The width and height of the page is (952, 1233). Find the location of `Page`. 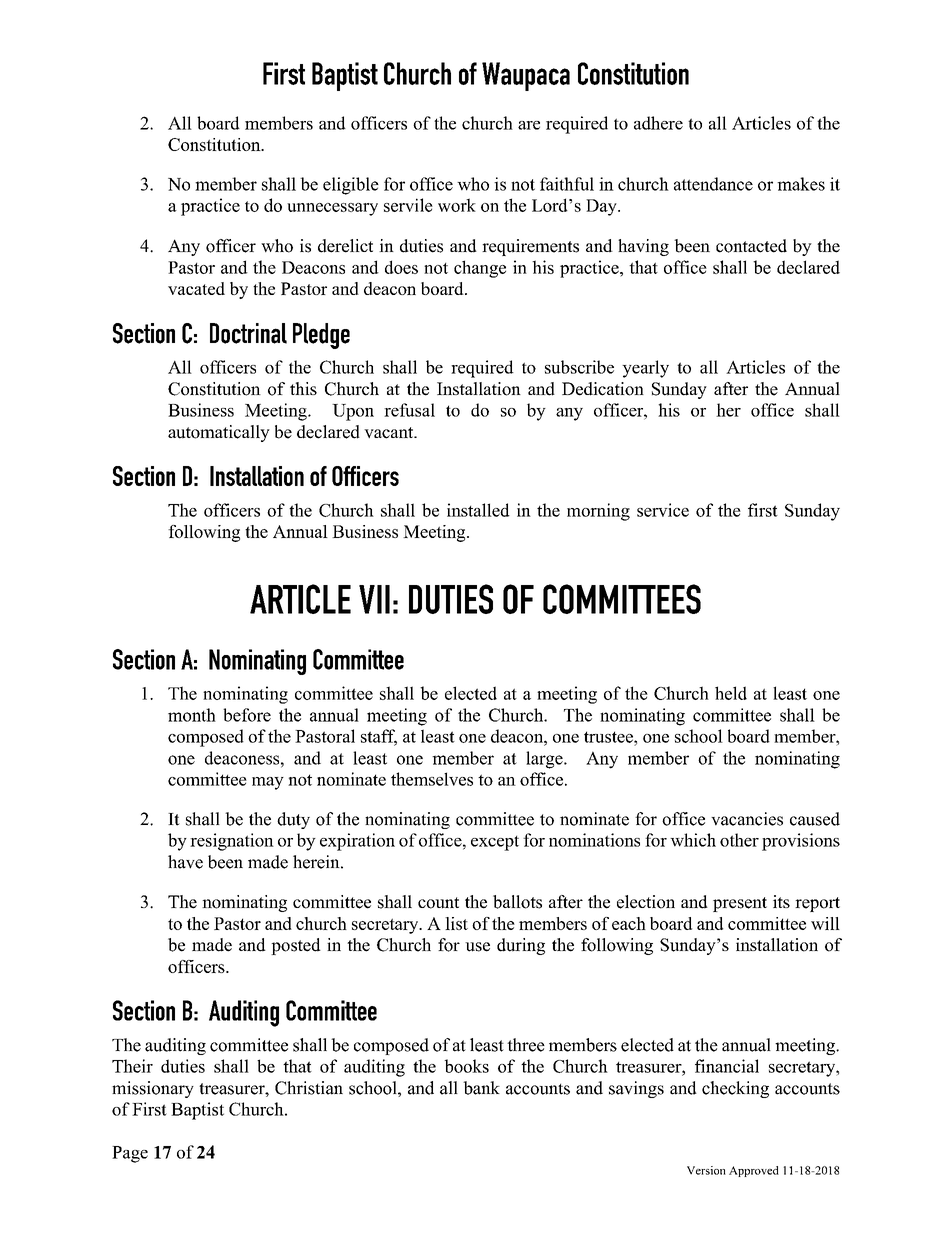

Page is located at coordinates (130, 1154).
